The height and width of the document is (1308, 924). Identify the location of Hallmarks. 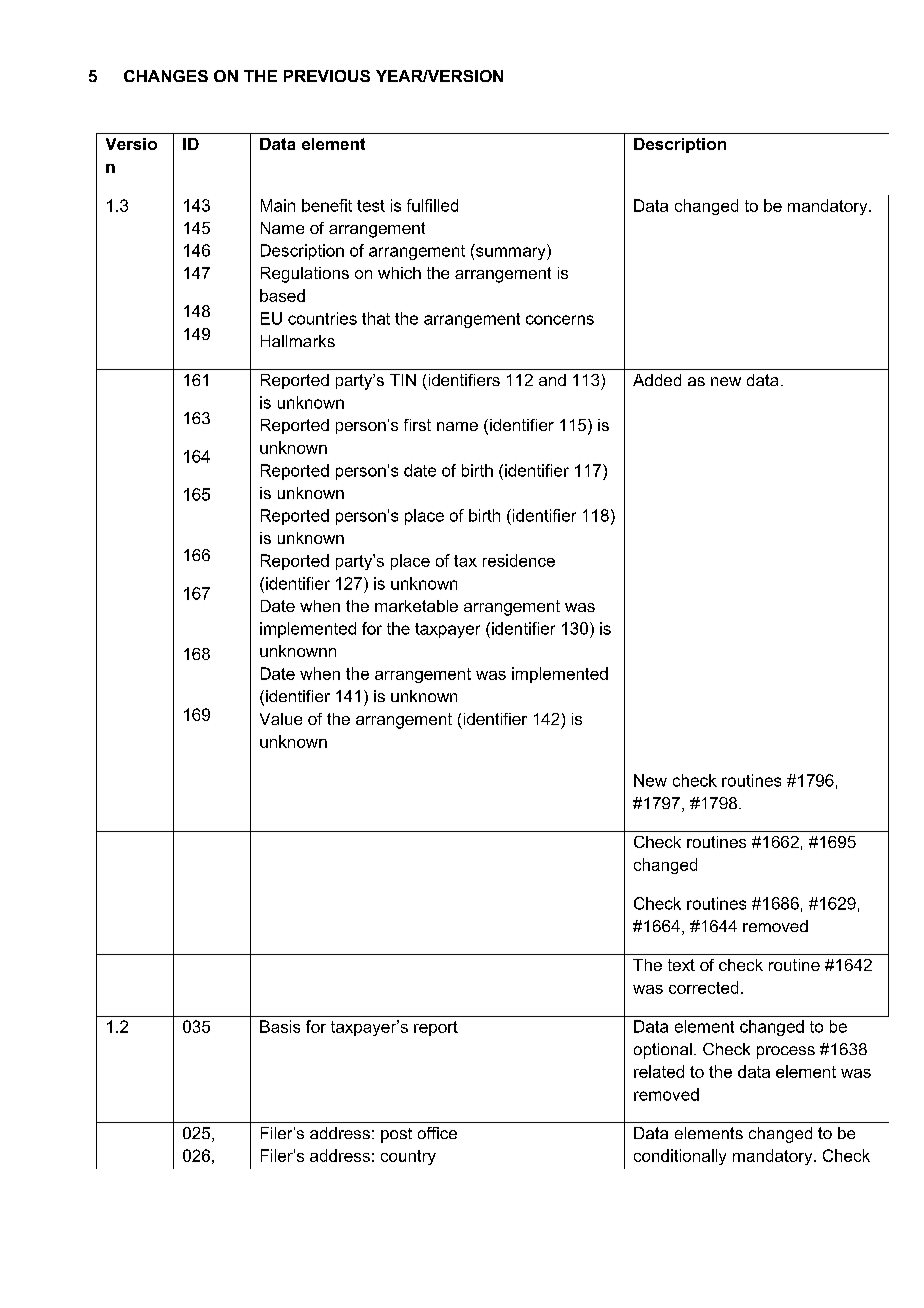
(298, 341).
